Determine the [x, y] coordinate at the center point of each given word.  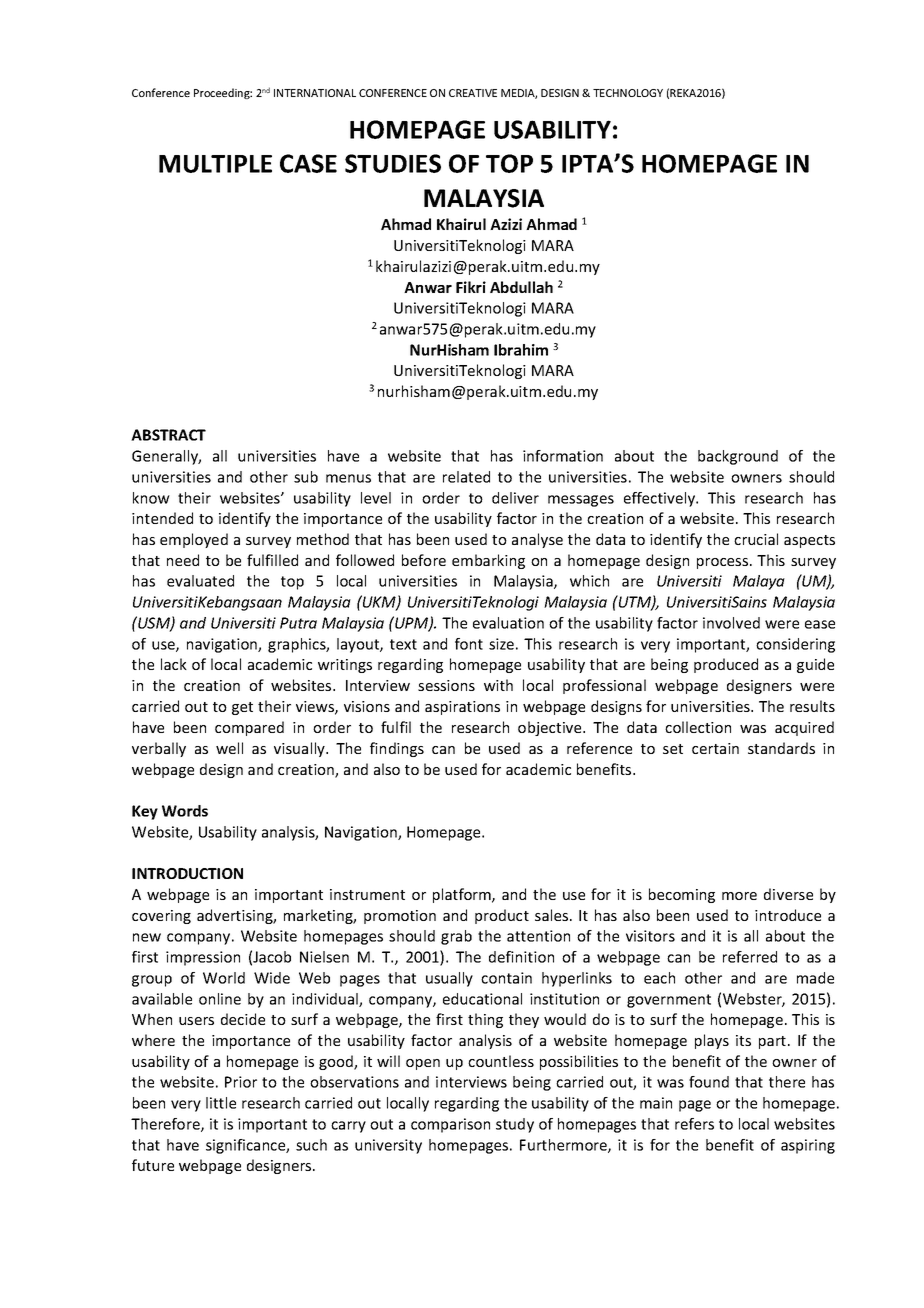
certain [715, 748]
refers [694, 1124]
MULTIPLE [215, 164]
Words [185, 811]
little [221, 1103]
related [466, 477]
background [738, 457]
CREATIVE [473, 93]
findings [397, 749]
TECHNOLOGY [628, 93]
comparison [450, 1125]
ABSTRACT [168, 435]
